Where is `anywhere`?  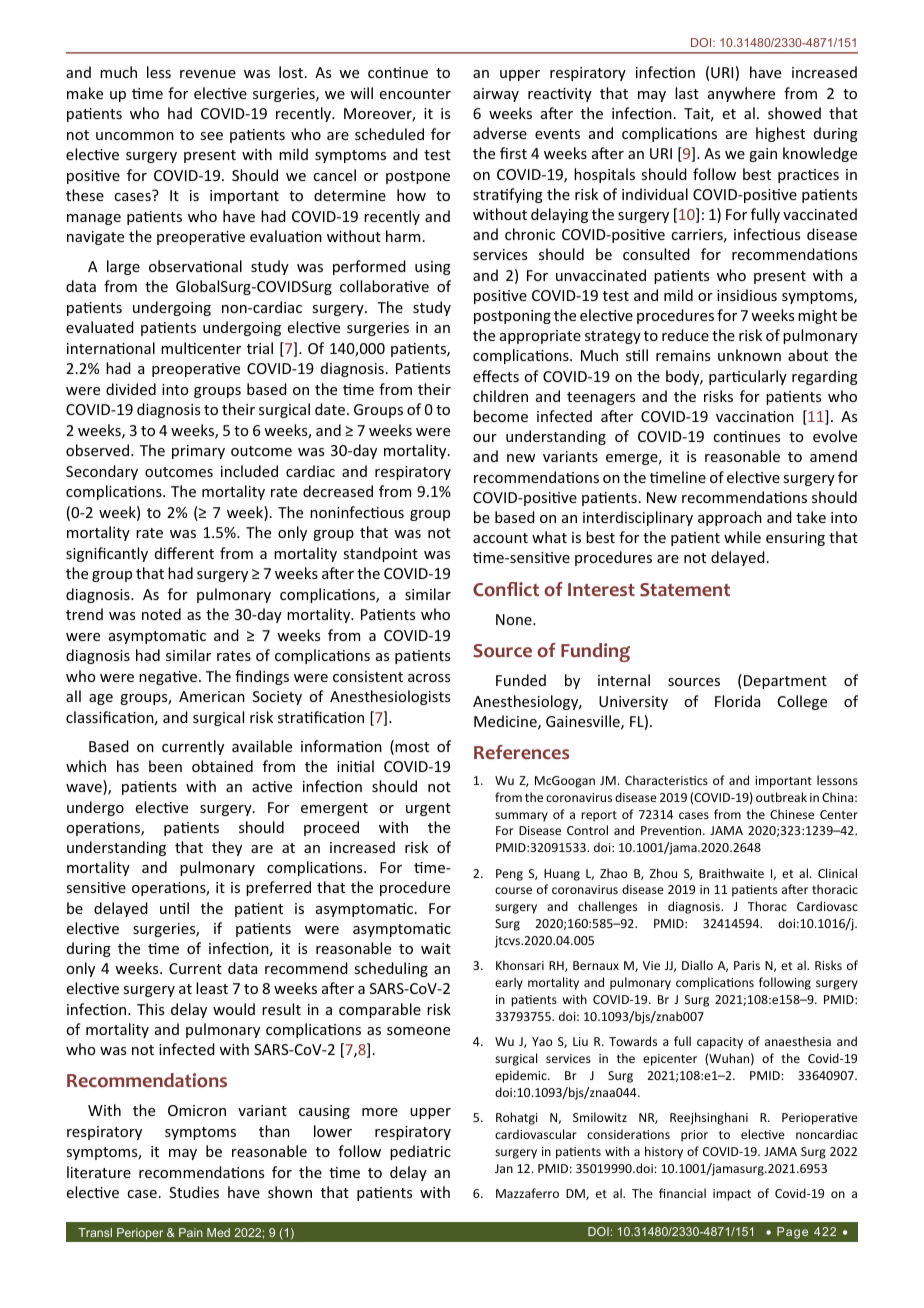
anywhere is located at coordinates (741, 94).
